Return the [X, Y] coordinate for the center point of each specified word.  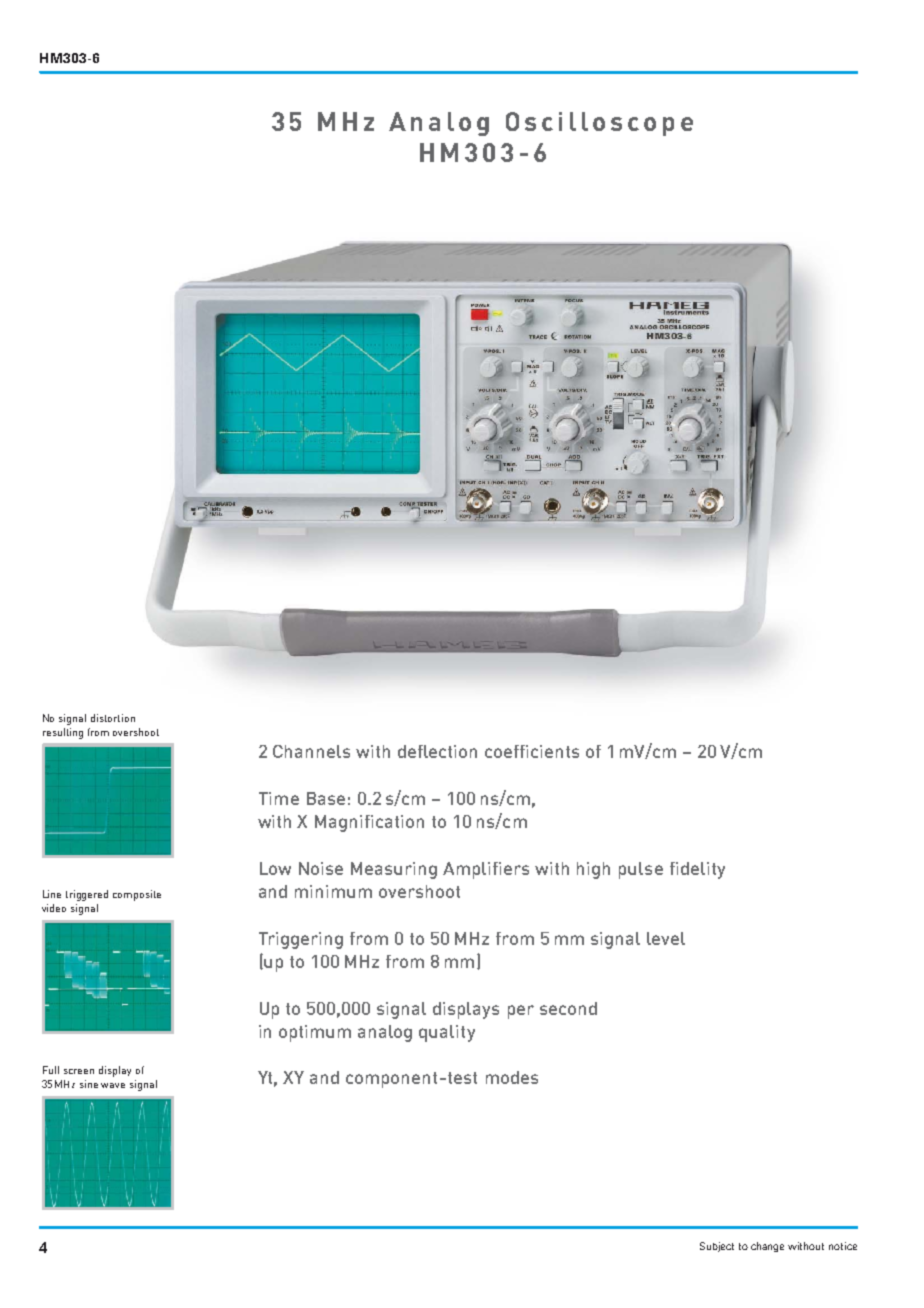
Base [326, 798]
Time [279, 798]
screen [79, 1071]
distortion [113, 718]
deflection [437, 751]
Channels [311, 751]
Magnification [369, 823]
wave [113, 1085]
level [666, 938]
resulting [63, 733]
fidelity [697, 870]
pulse [641, 870]
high [593, 870]
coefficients [532, 751]
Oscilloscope [599, 124]
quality [447, 1033]
